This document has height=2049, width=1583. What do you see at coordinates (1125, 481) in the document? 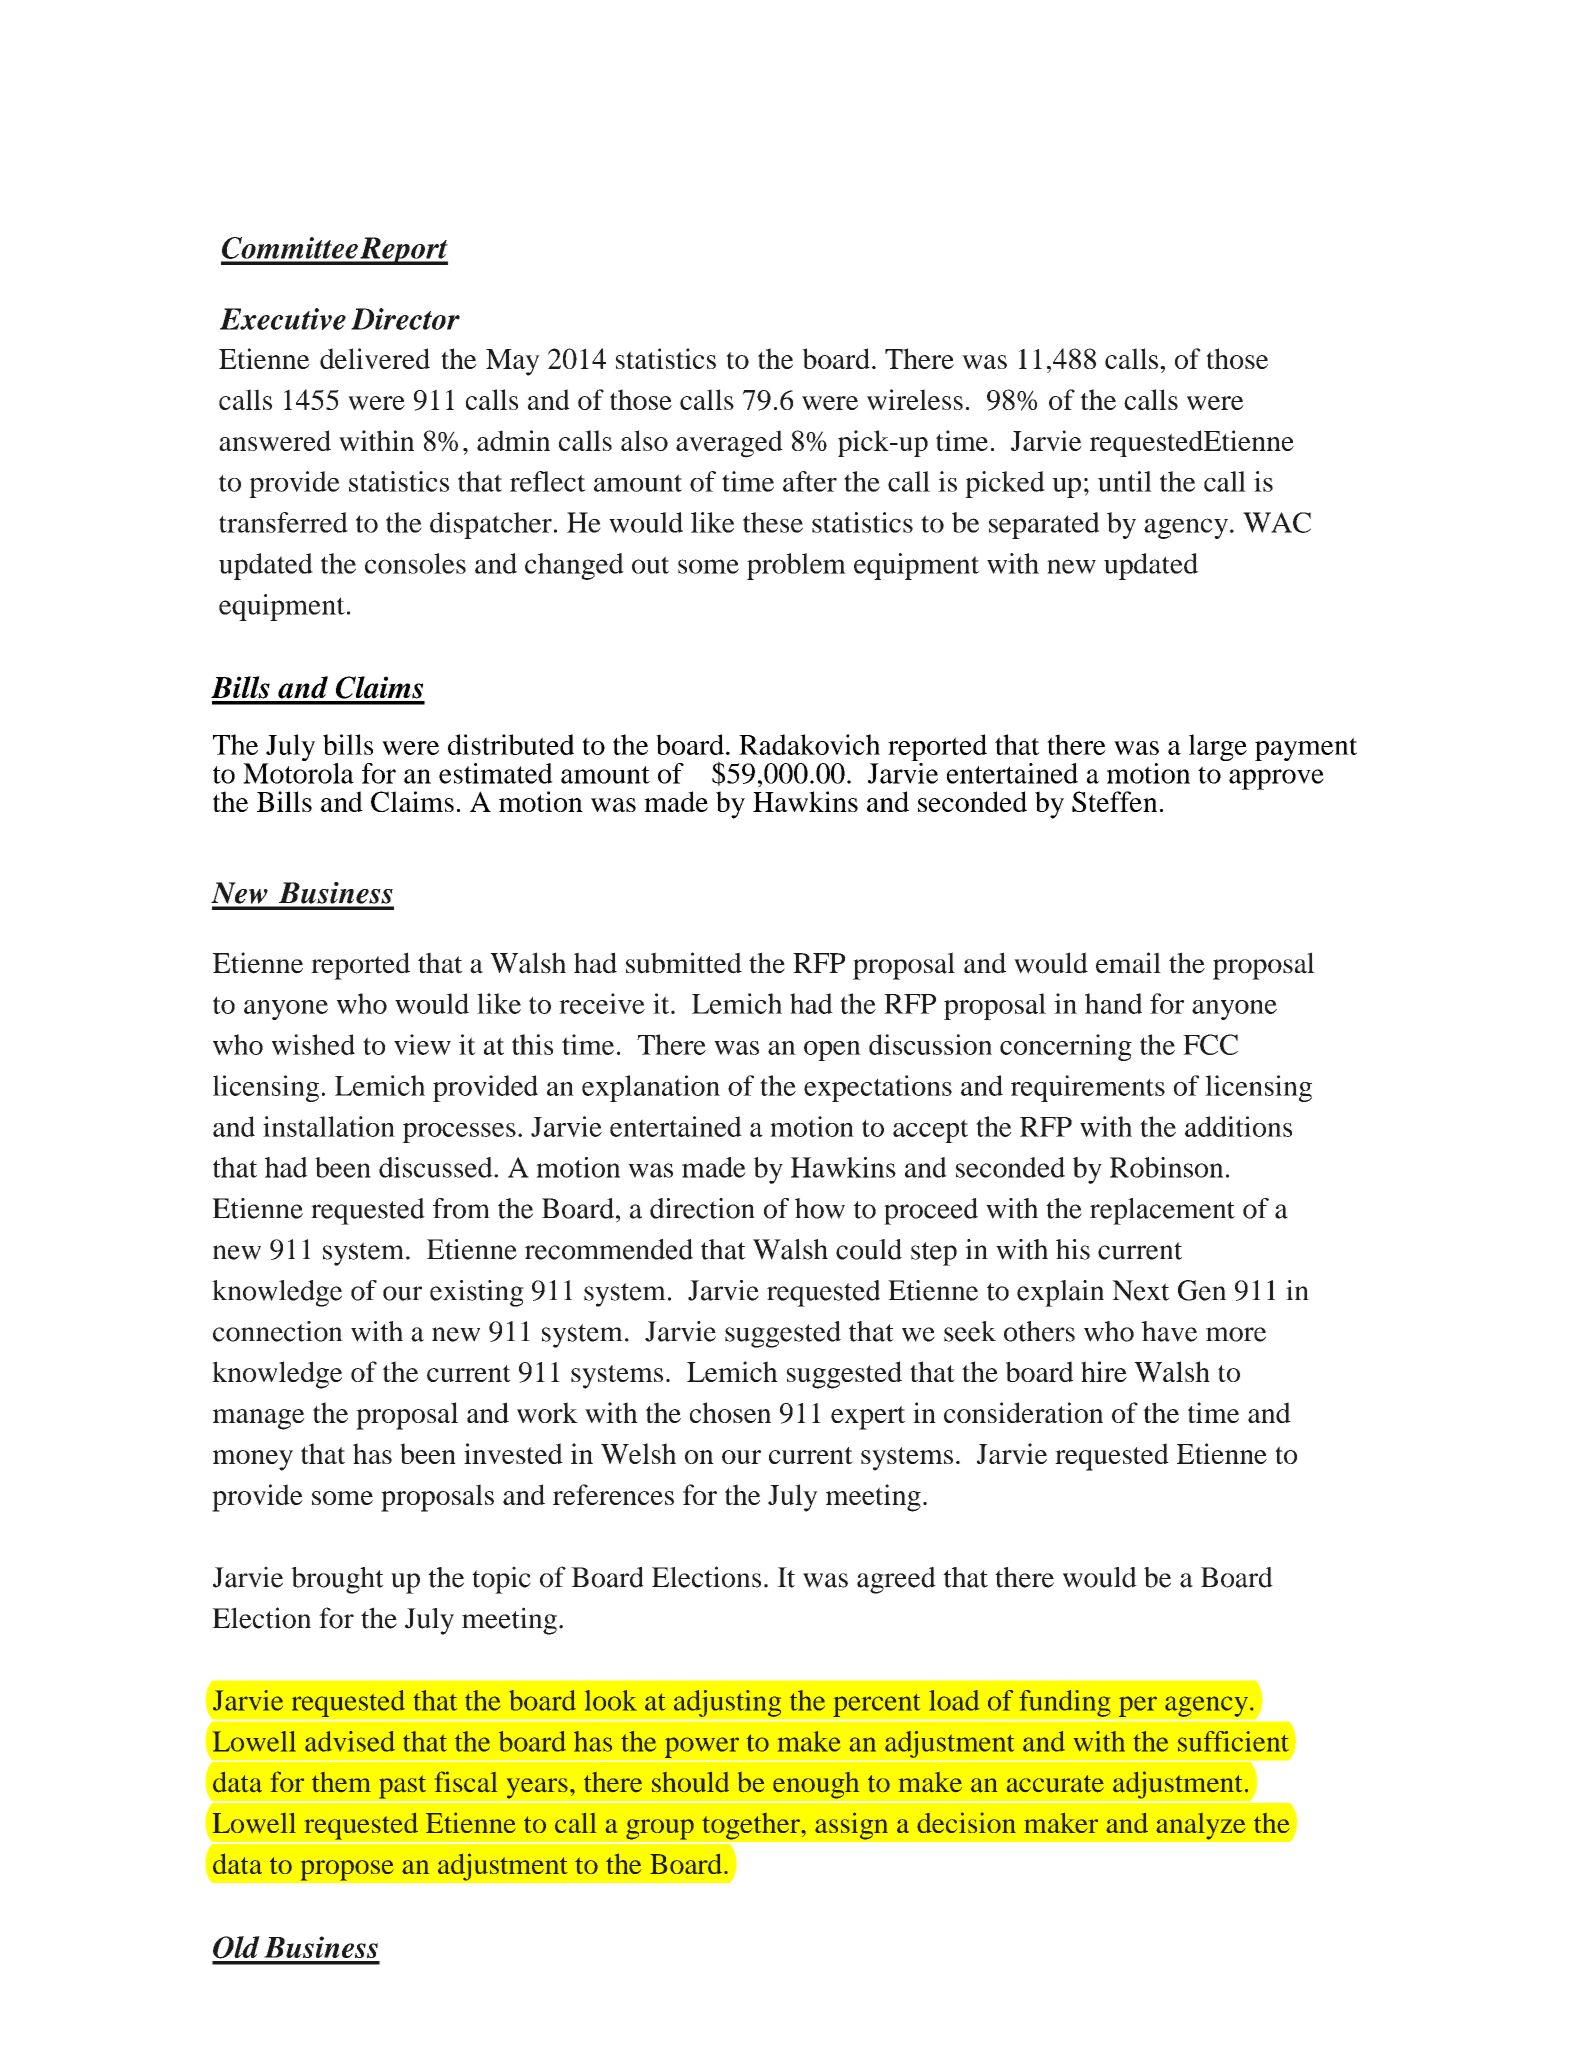
I see `until` at bounding box center [1125, 481].
